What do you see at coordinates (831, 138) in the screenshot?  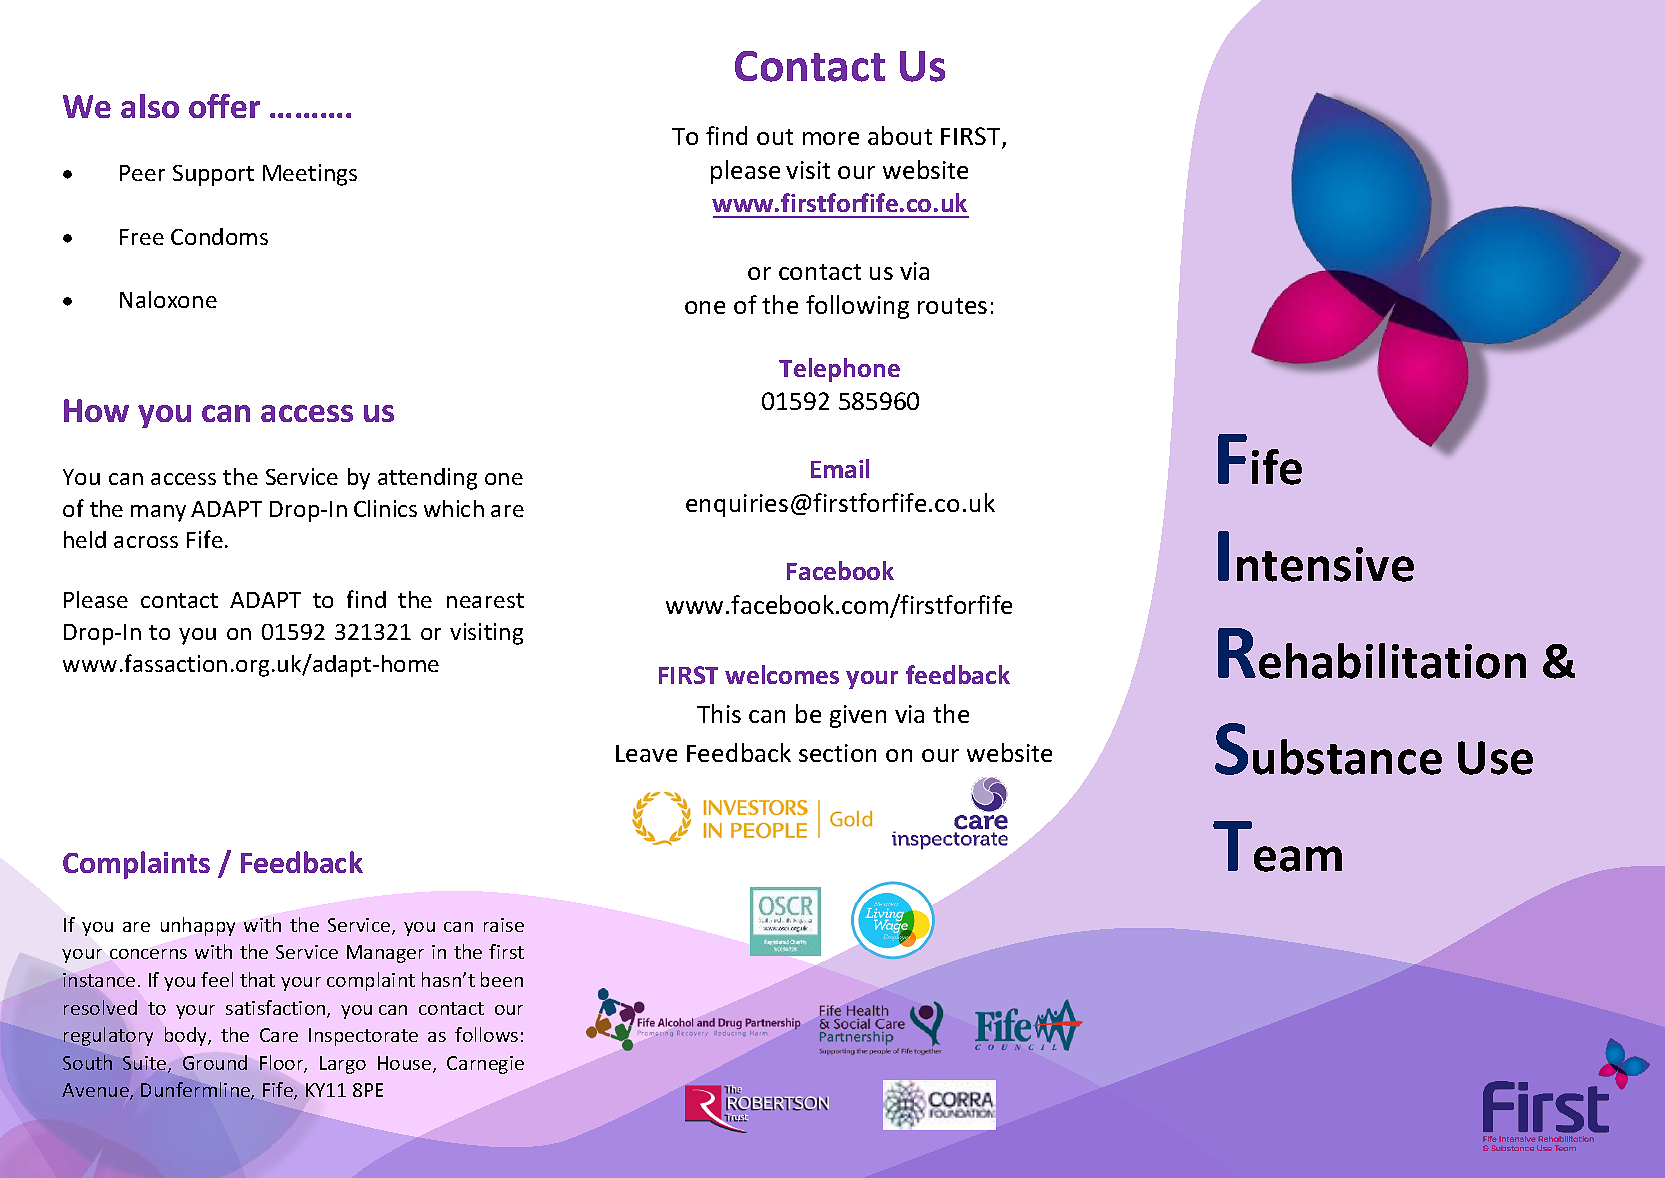 I see `more` at bounding box center [831, 138].
